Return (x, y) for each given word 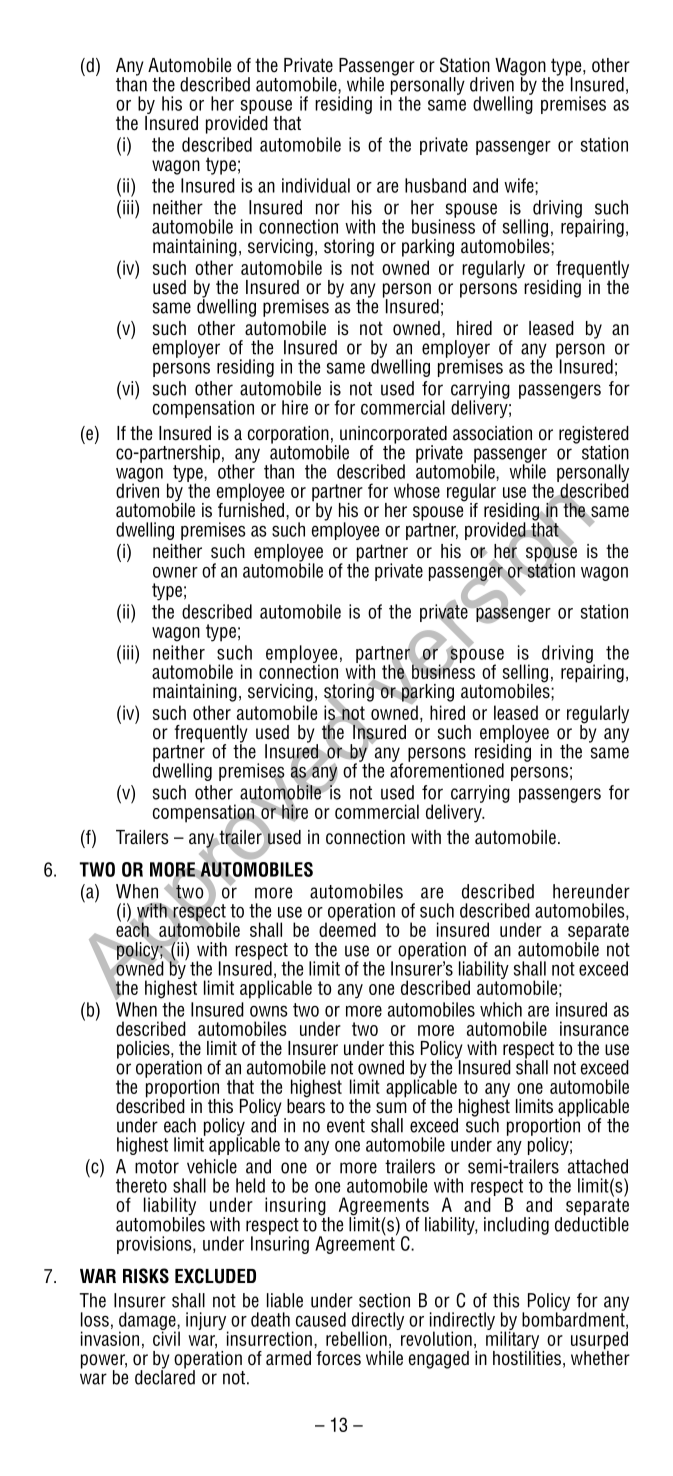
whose (417, 490)
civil (166, 1337)
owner (175, 572)
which (501, 1009)
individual (316, 185)
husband (435, 185)
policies (144, 1050)
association (492, 433)
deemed (347, 928)
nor (328, 209)
